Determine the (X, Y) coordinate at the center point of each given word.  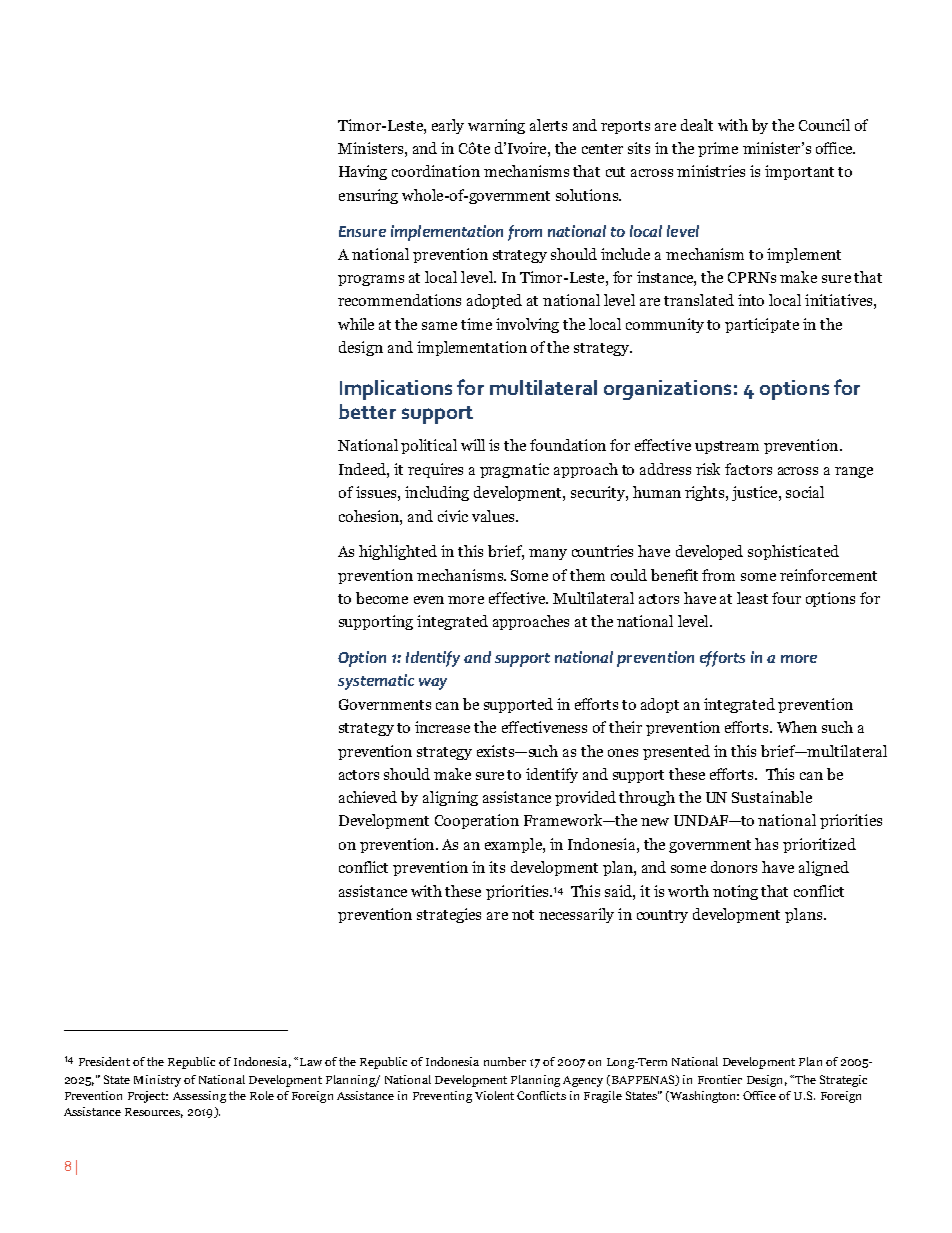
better (367, 411)
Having (363, 172)
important (799, 172)
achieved (368, 797)
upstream (727, 447)
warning (496, 126)
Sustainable (772, 797)
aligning (450, 798)
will (473, 445)
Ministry (157, 1081)
